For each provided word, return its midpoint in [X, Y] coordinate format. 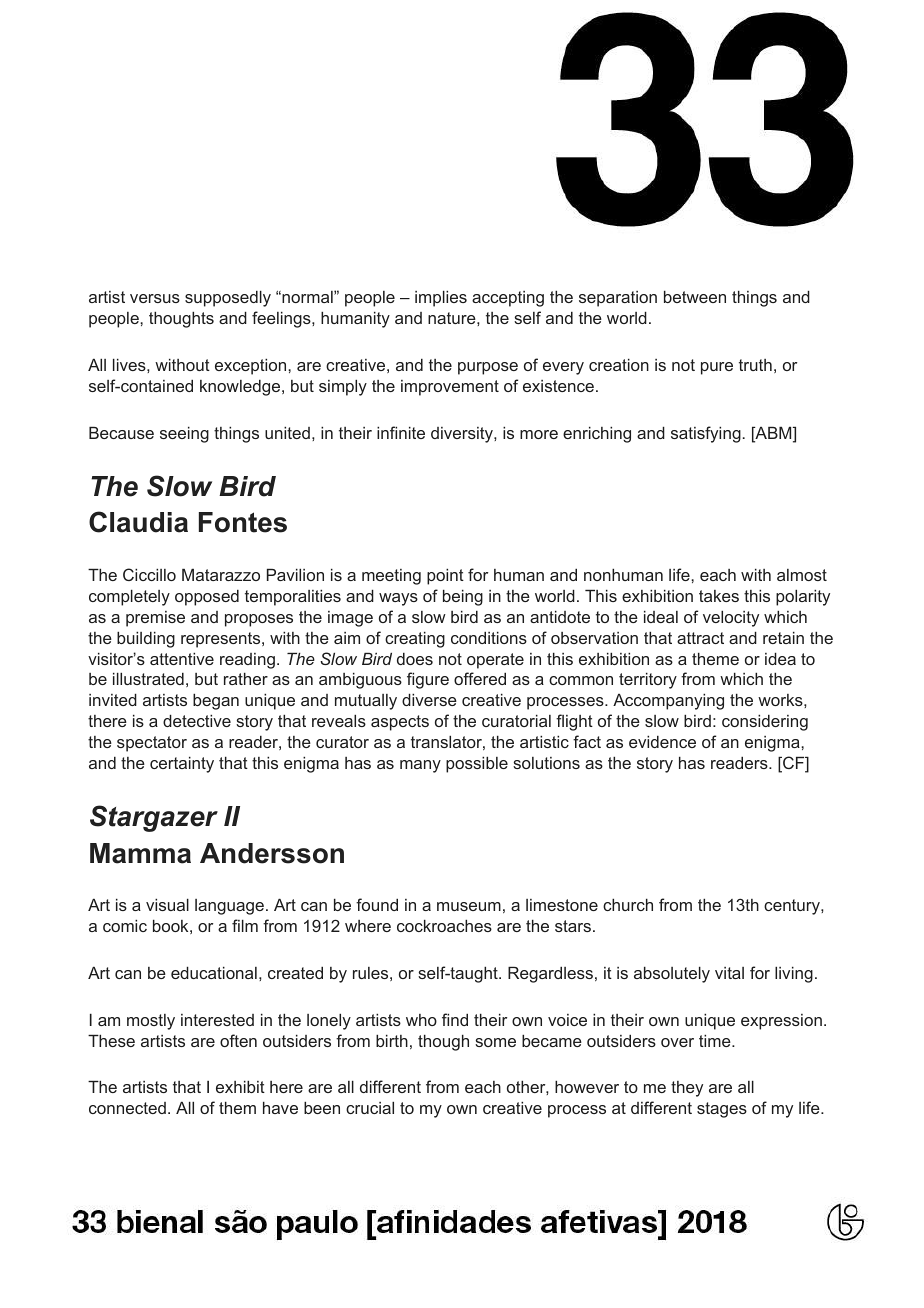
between [695, 296]
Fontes [243, 522]
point [445, 576]
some [495, 1042]
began [216, 701]
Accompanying [668, 701]
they [687, 1089]
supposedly [228, 298]
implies [441, 298]
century [793, 907]
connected [127, 1108]
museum [469, 906]
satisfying [706, 434]
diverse [429, 699]
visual [167, 904]
